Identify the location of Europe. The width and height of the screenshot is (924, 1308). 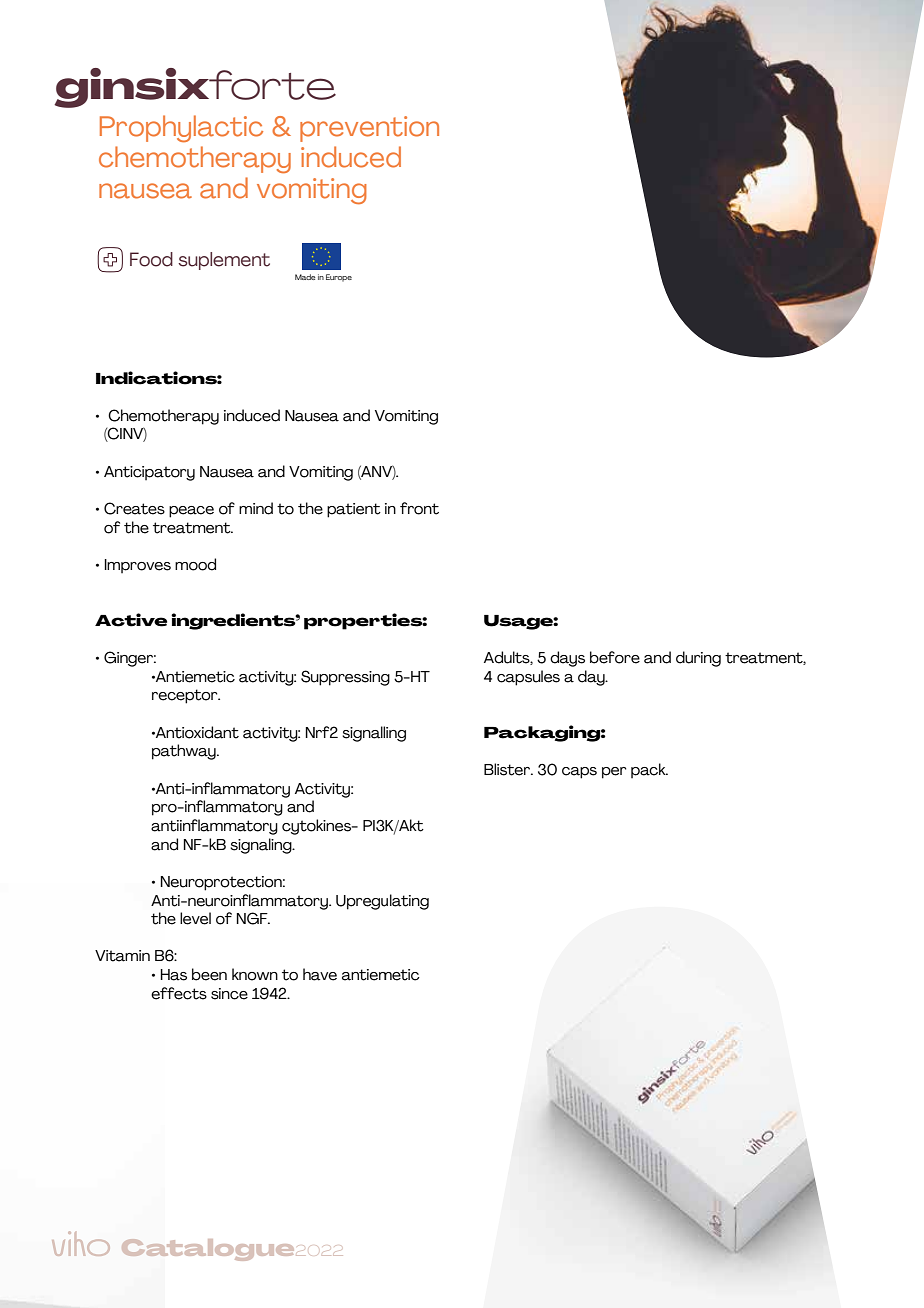
(339, 278).
